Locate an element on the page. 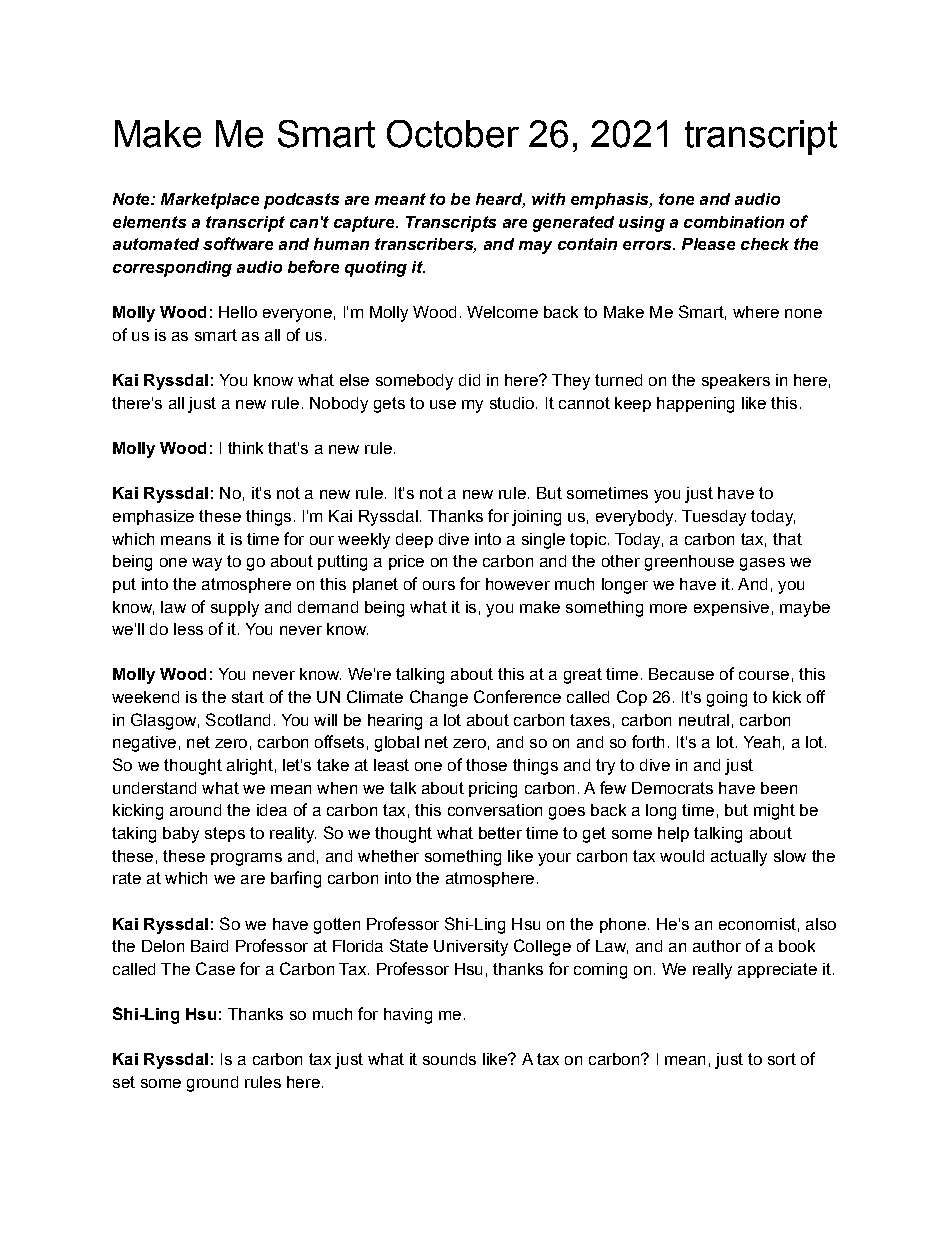  however is located at coordinates (518, 584).
